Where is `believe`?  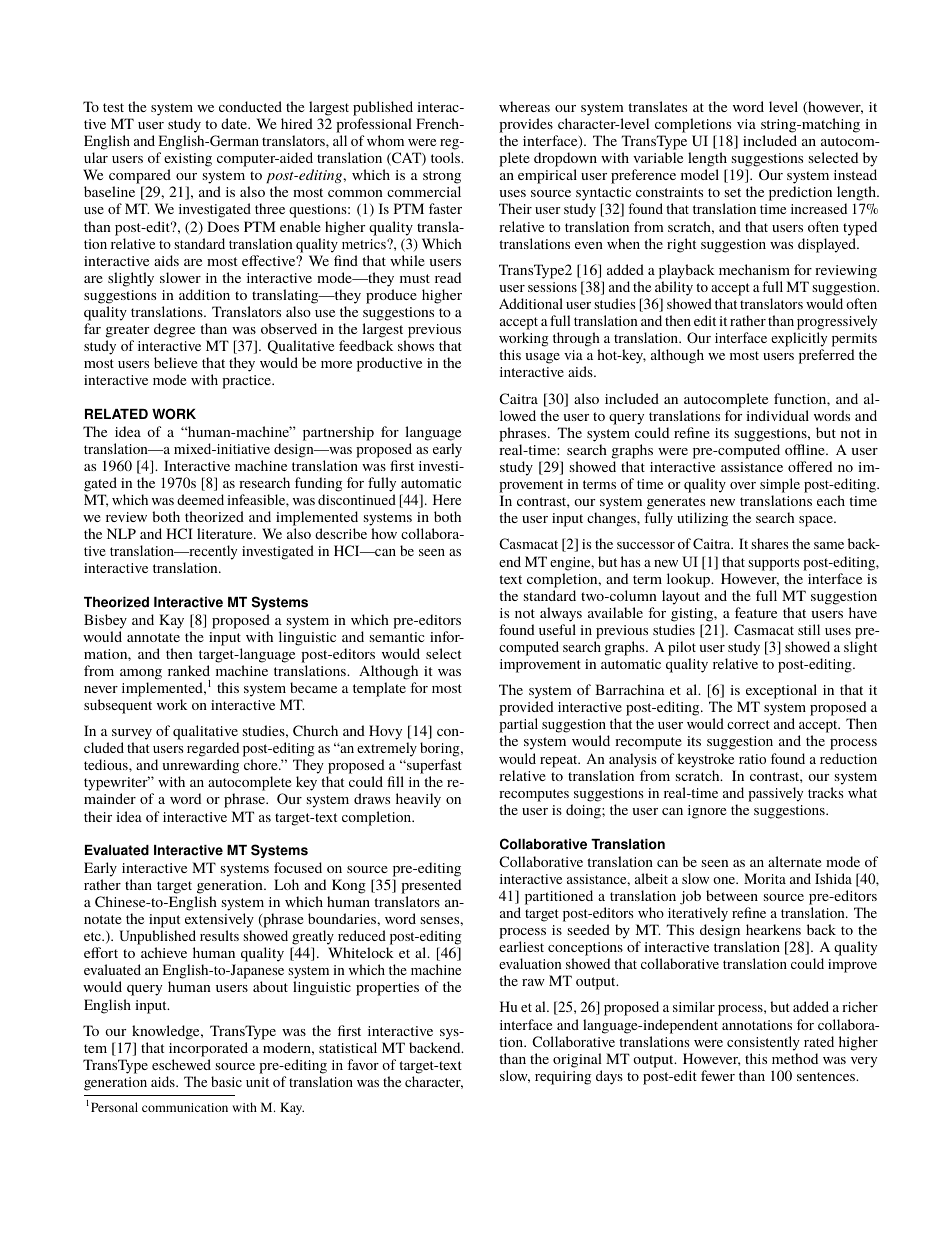 believe is located at coordinates (175, 362).
